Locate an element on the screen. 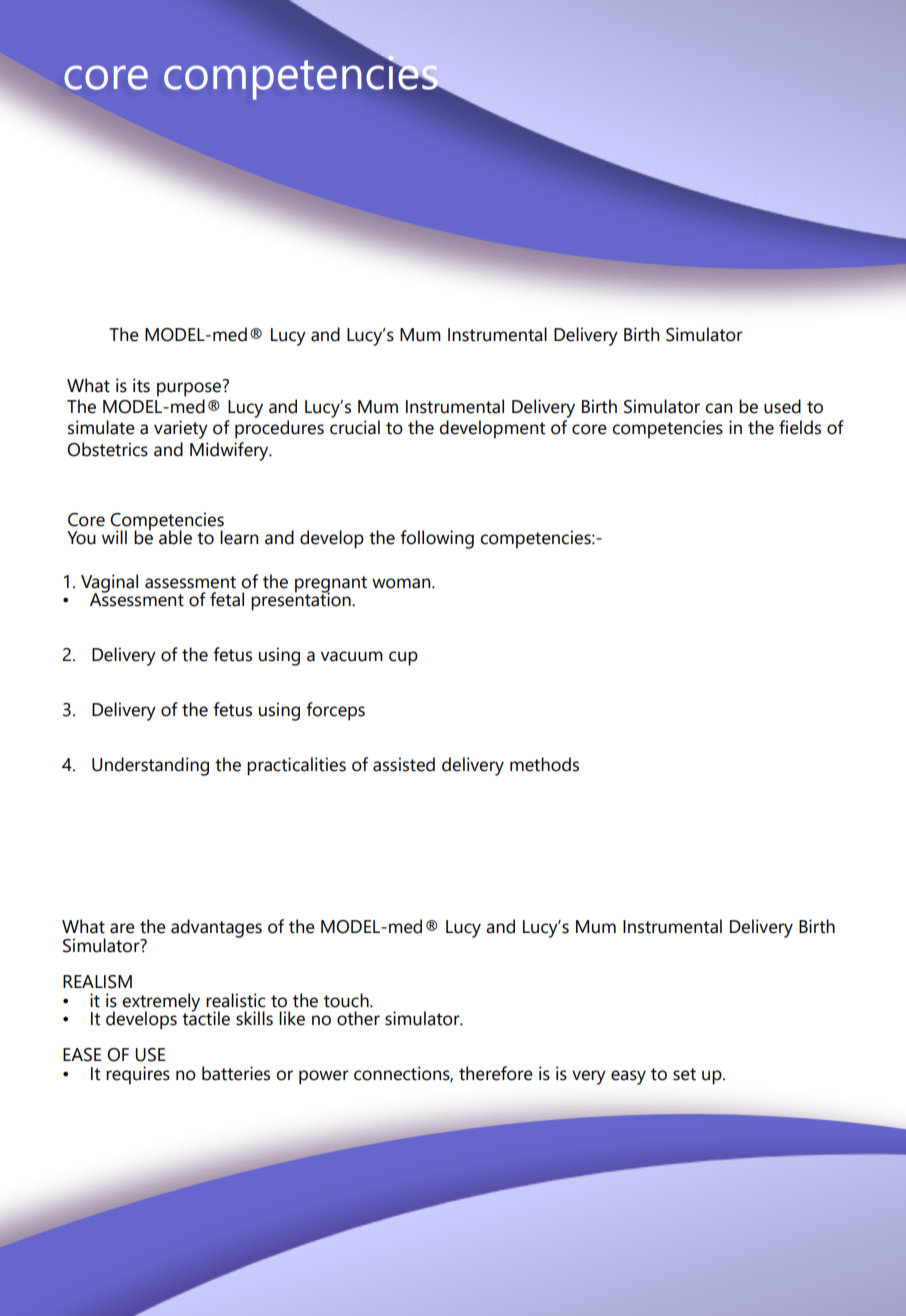 This screenshot has height=1316, width=906. can is located at coordinates (718, 408).
